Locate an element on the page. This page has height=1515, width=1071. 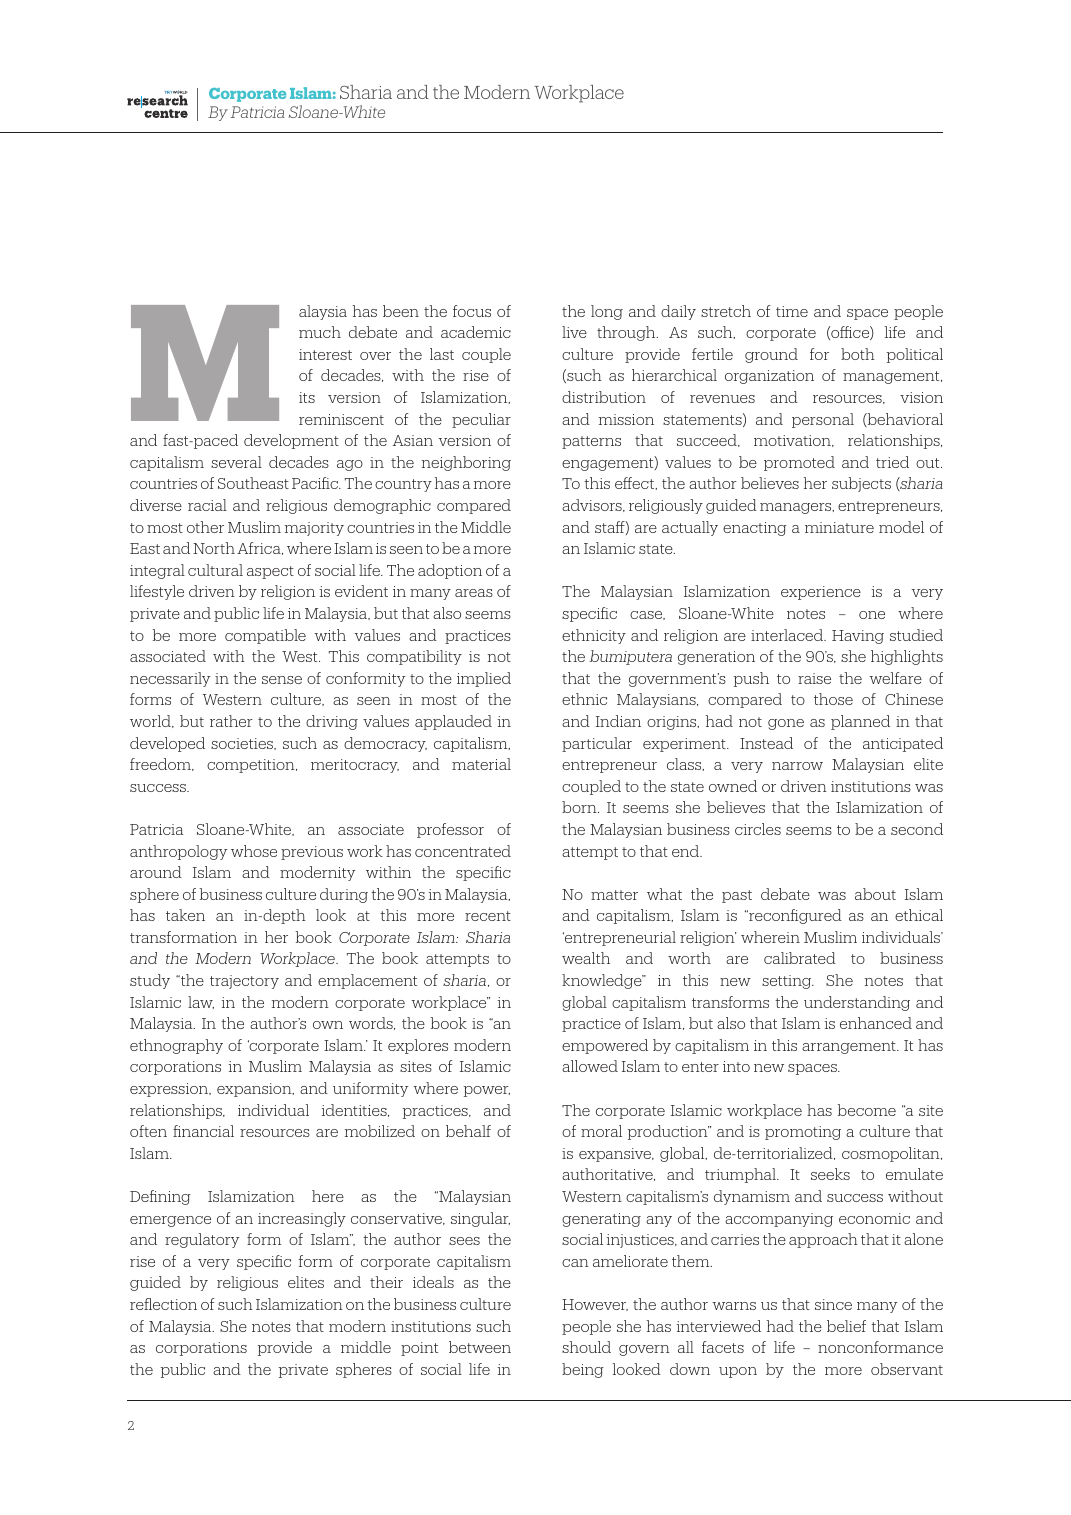
much is located at coordinates (320, 332).
